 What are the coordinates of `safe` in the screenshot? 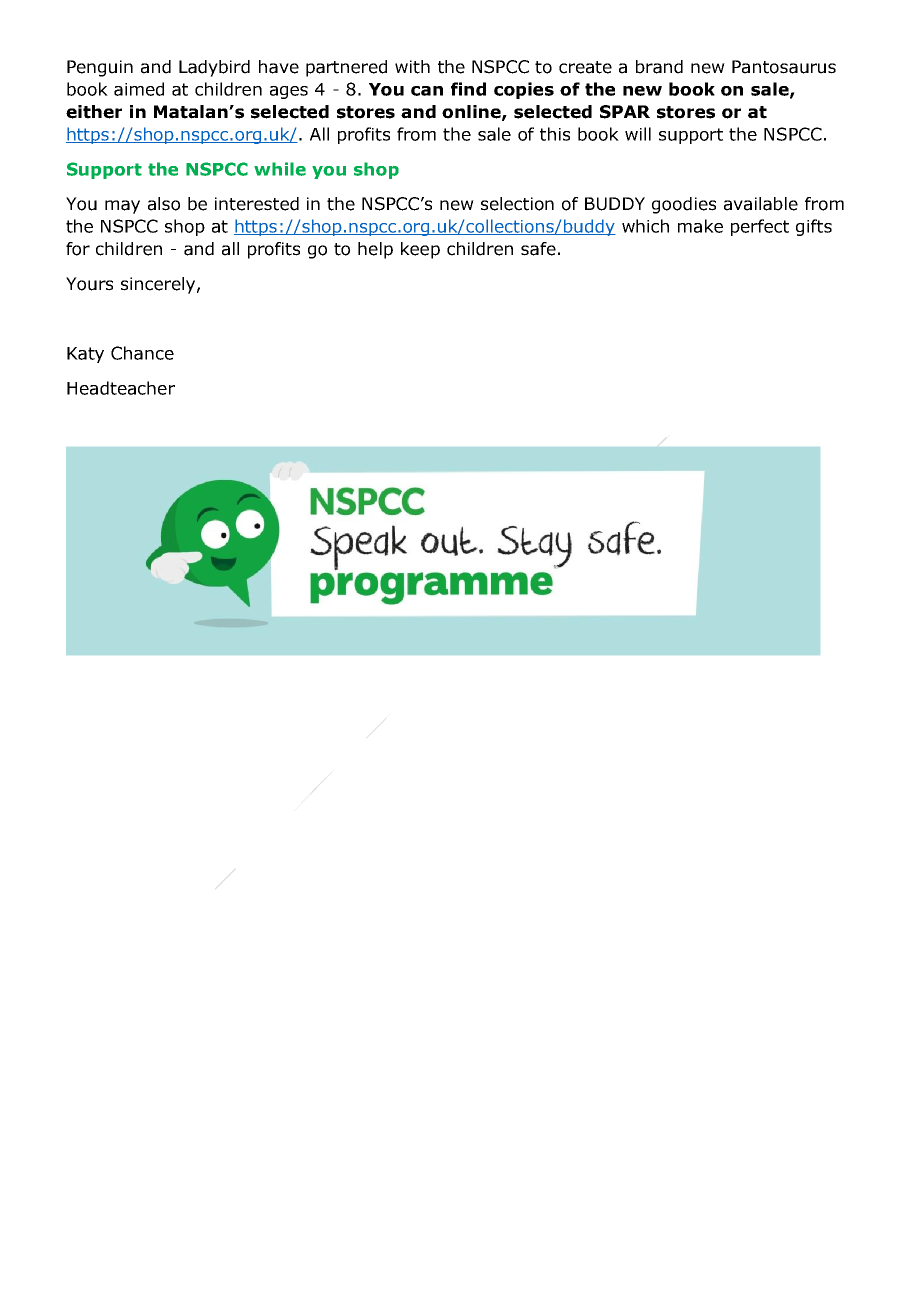 It's located at (538, 249).
